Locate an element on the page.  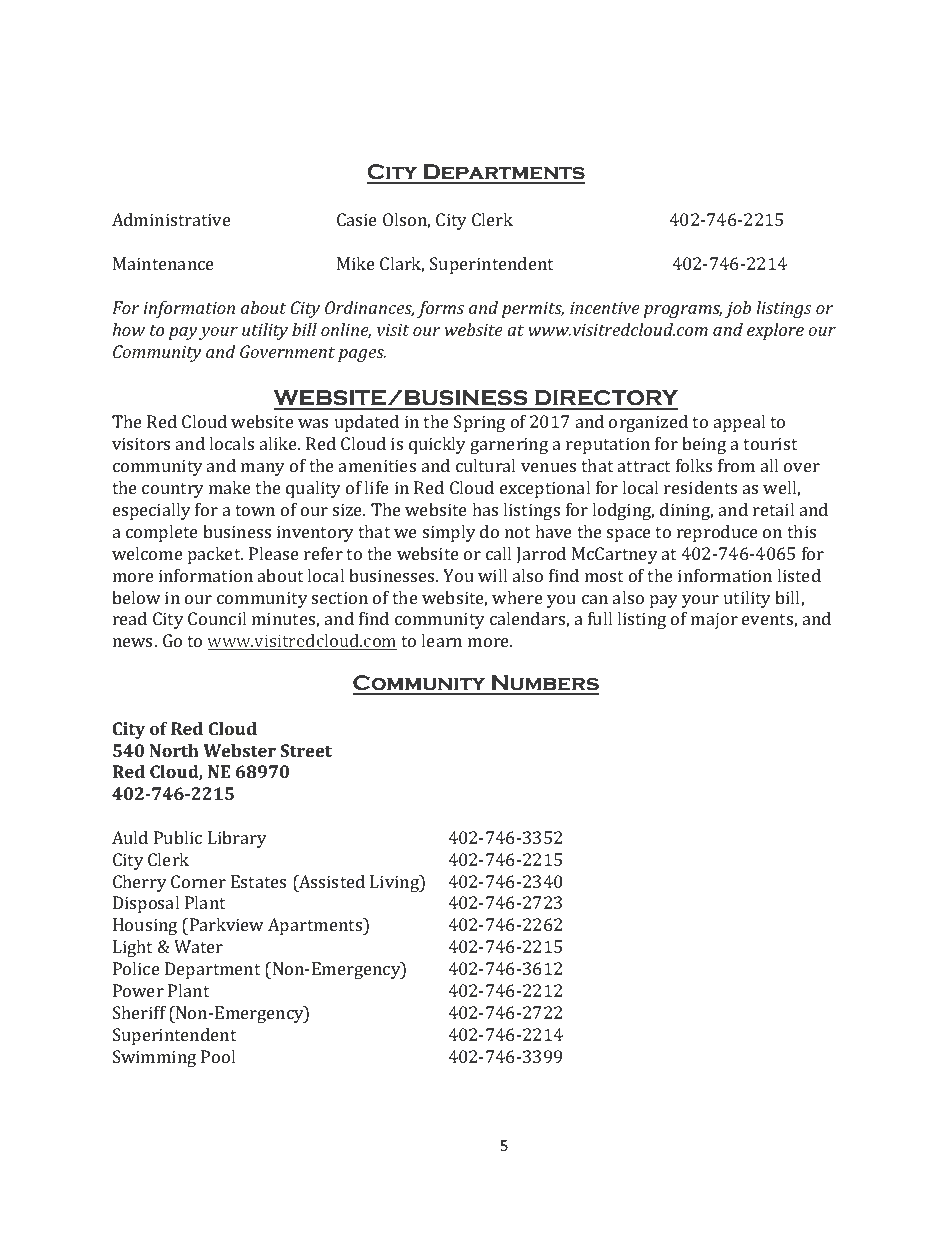
learn is located at coordinates (441, 640).
